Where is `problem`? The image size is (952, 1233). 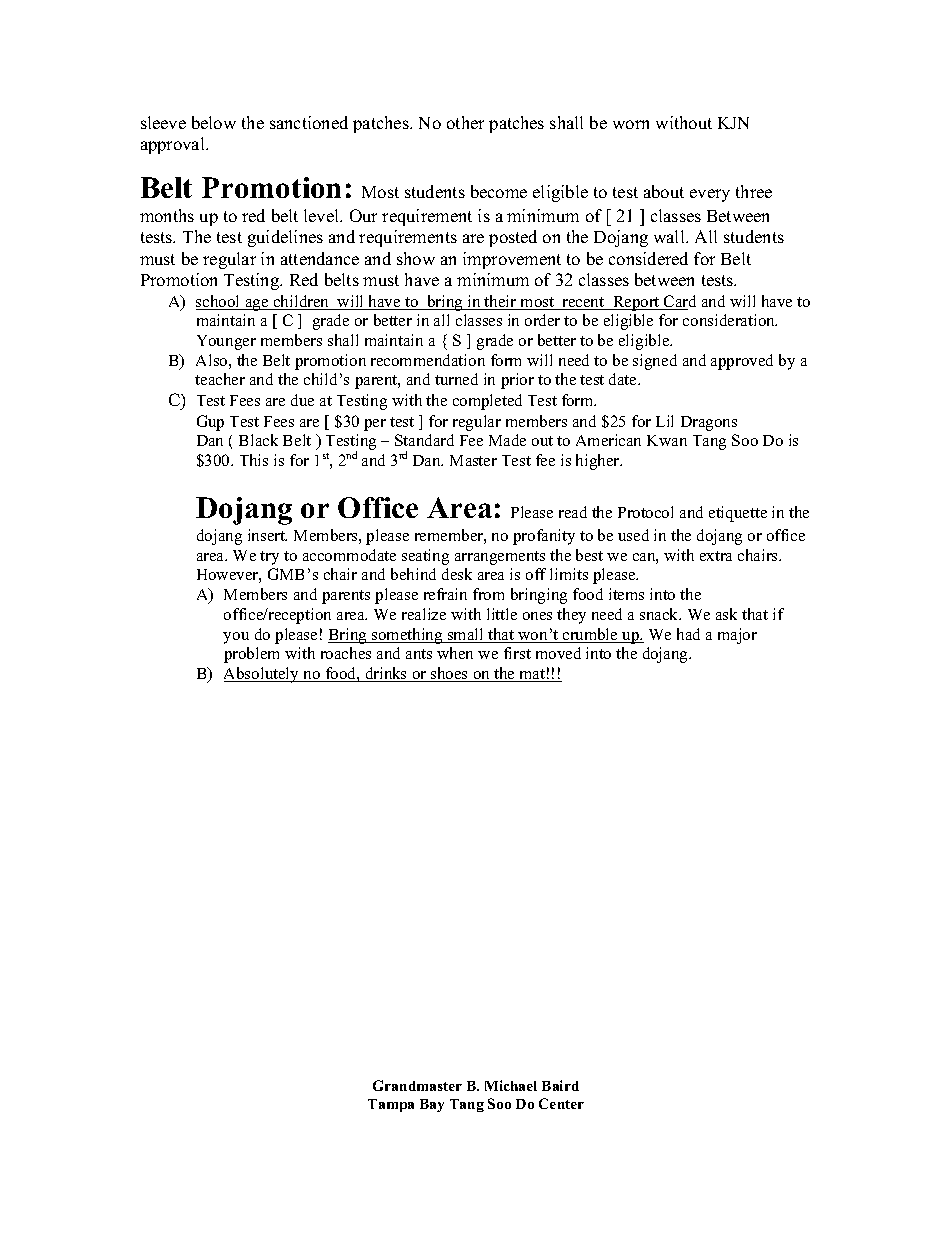 problem is located at coordinates (251, 655).
